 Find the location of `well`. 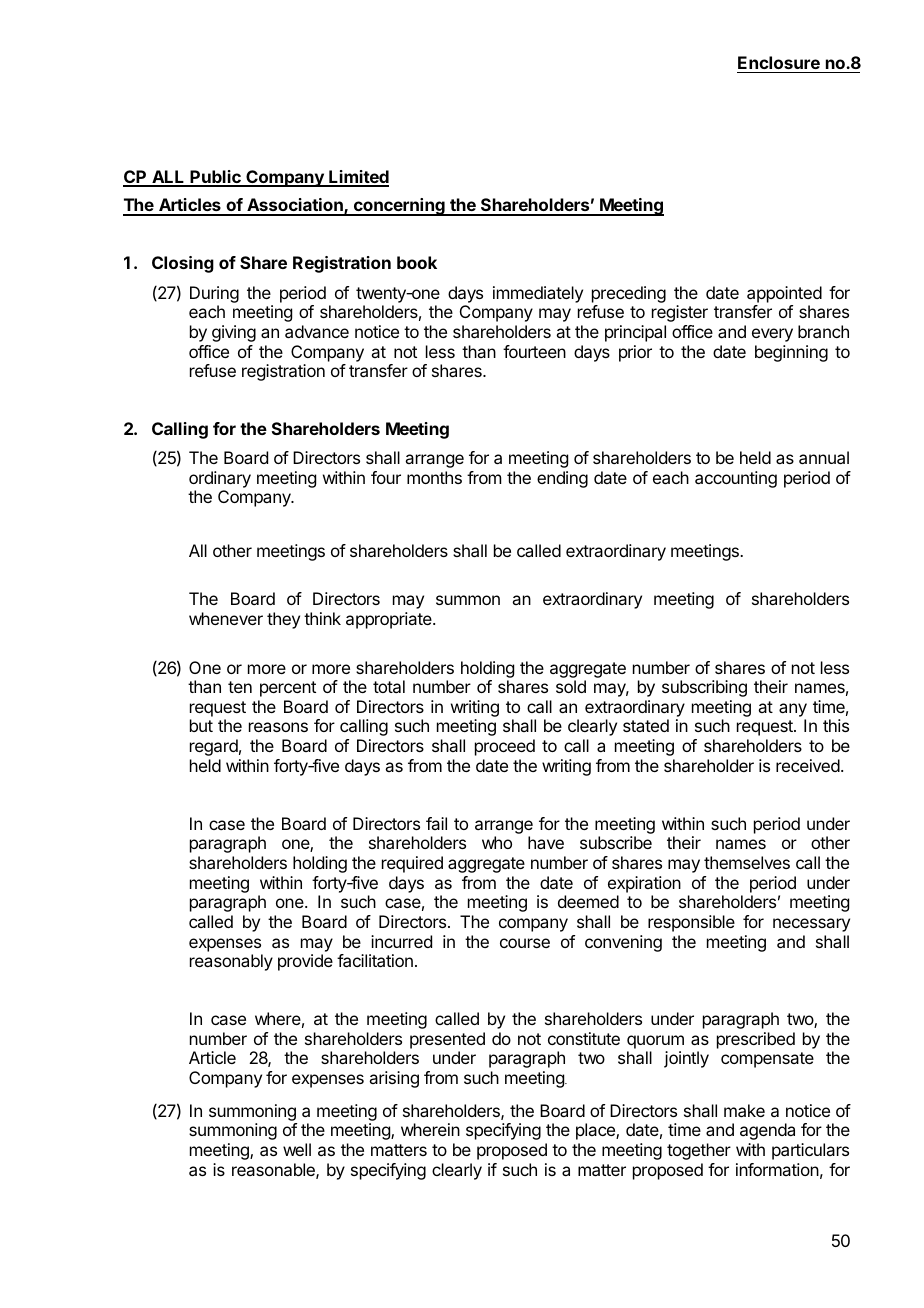

well is located at coordinates (297, 1149).
